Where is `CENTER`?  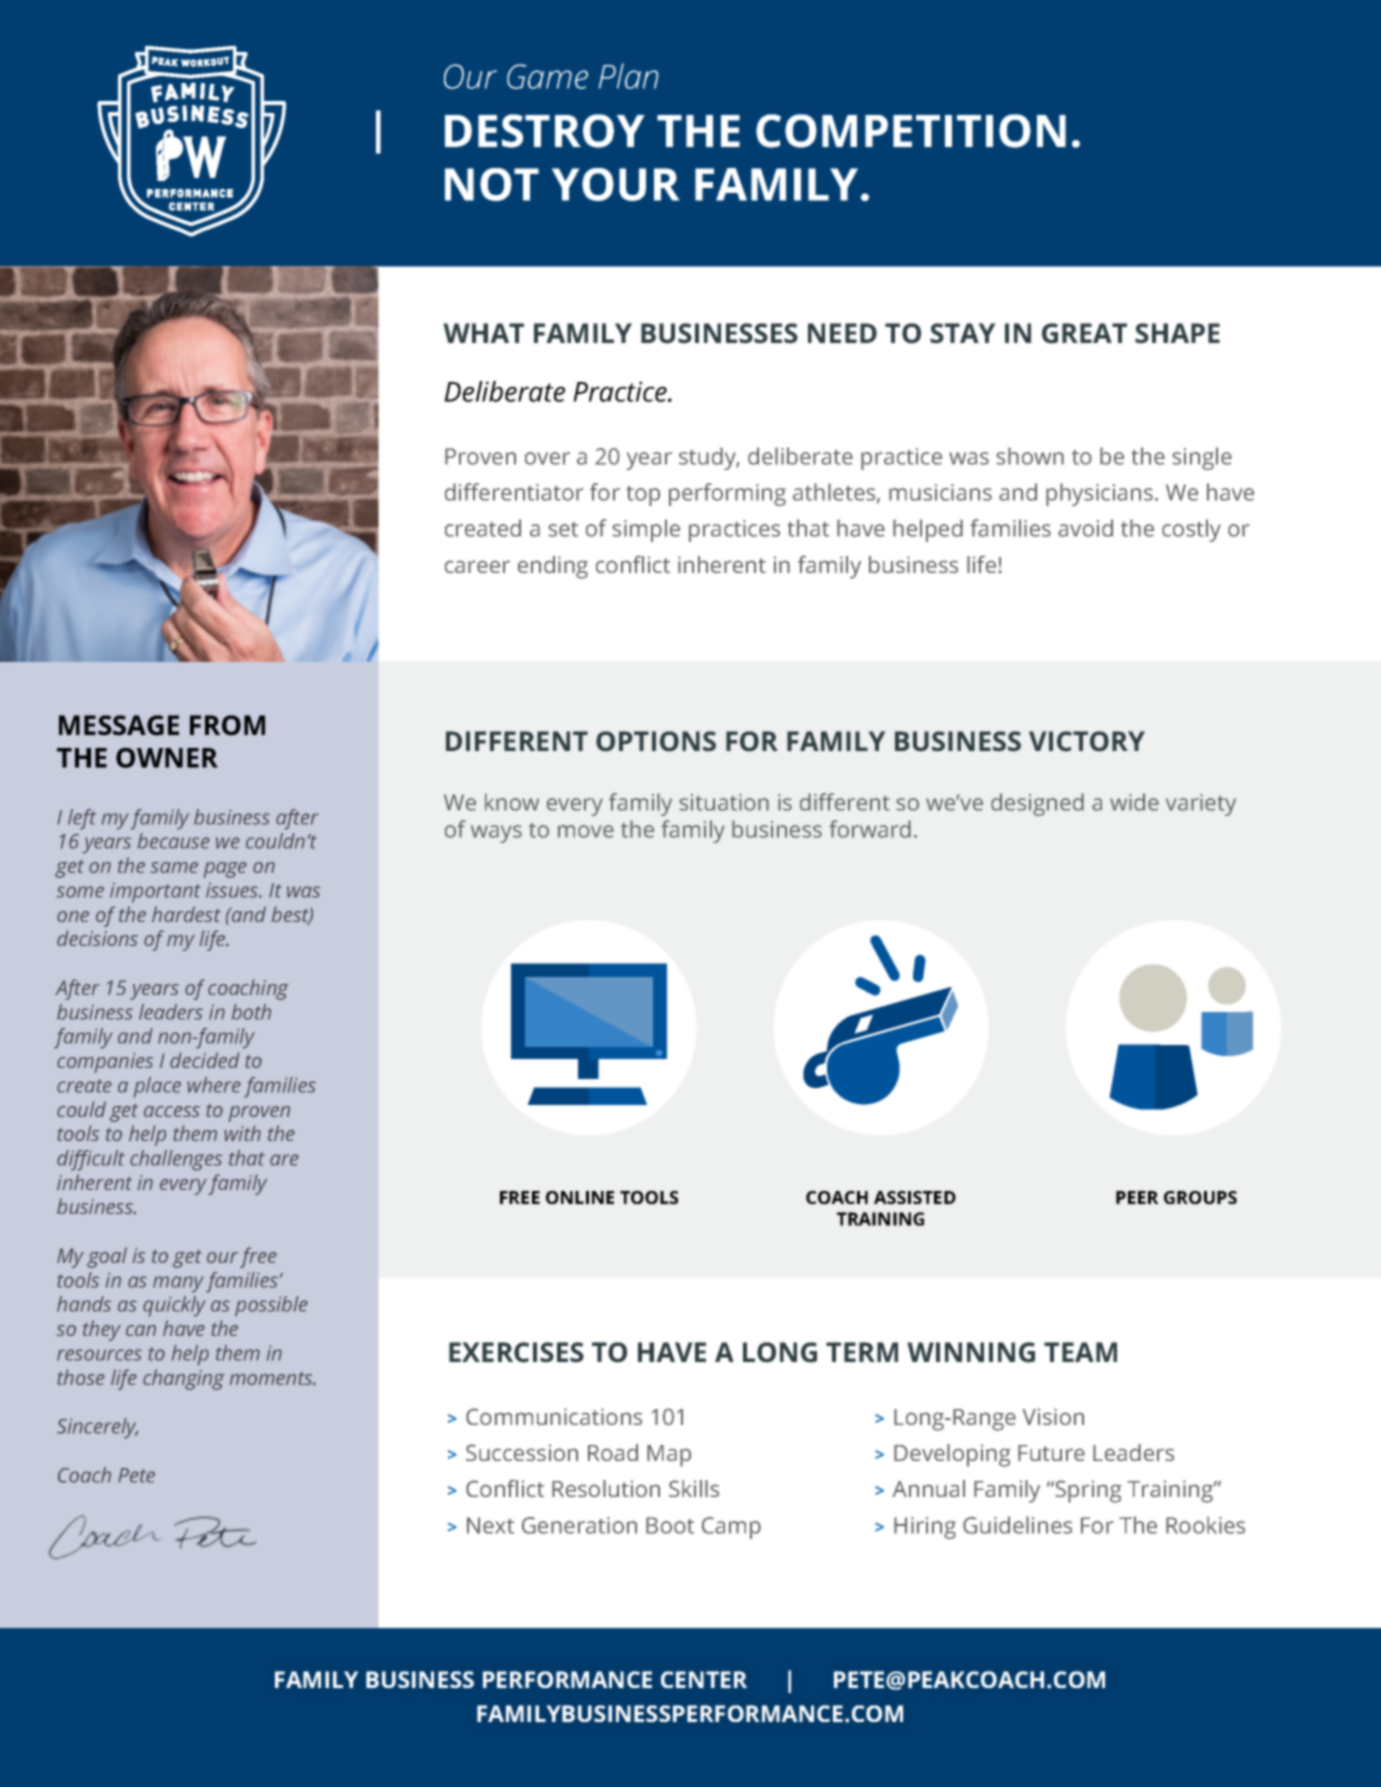
CENTER is located at coordinates (704, 1679).
